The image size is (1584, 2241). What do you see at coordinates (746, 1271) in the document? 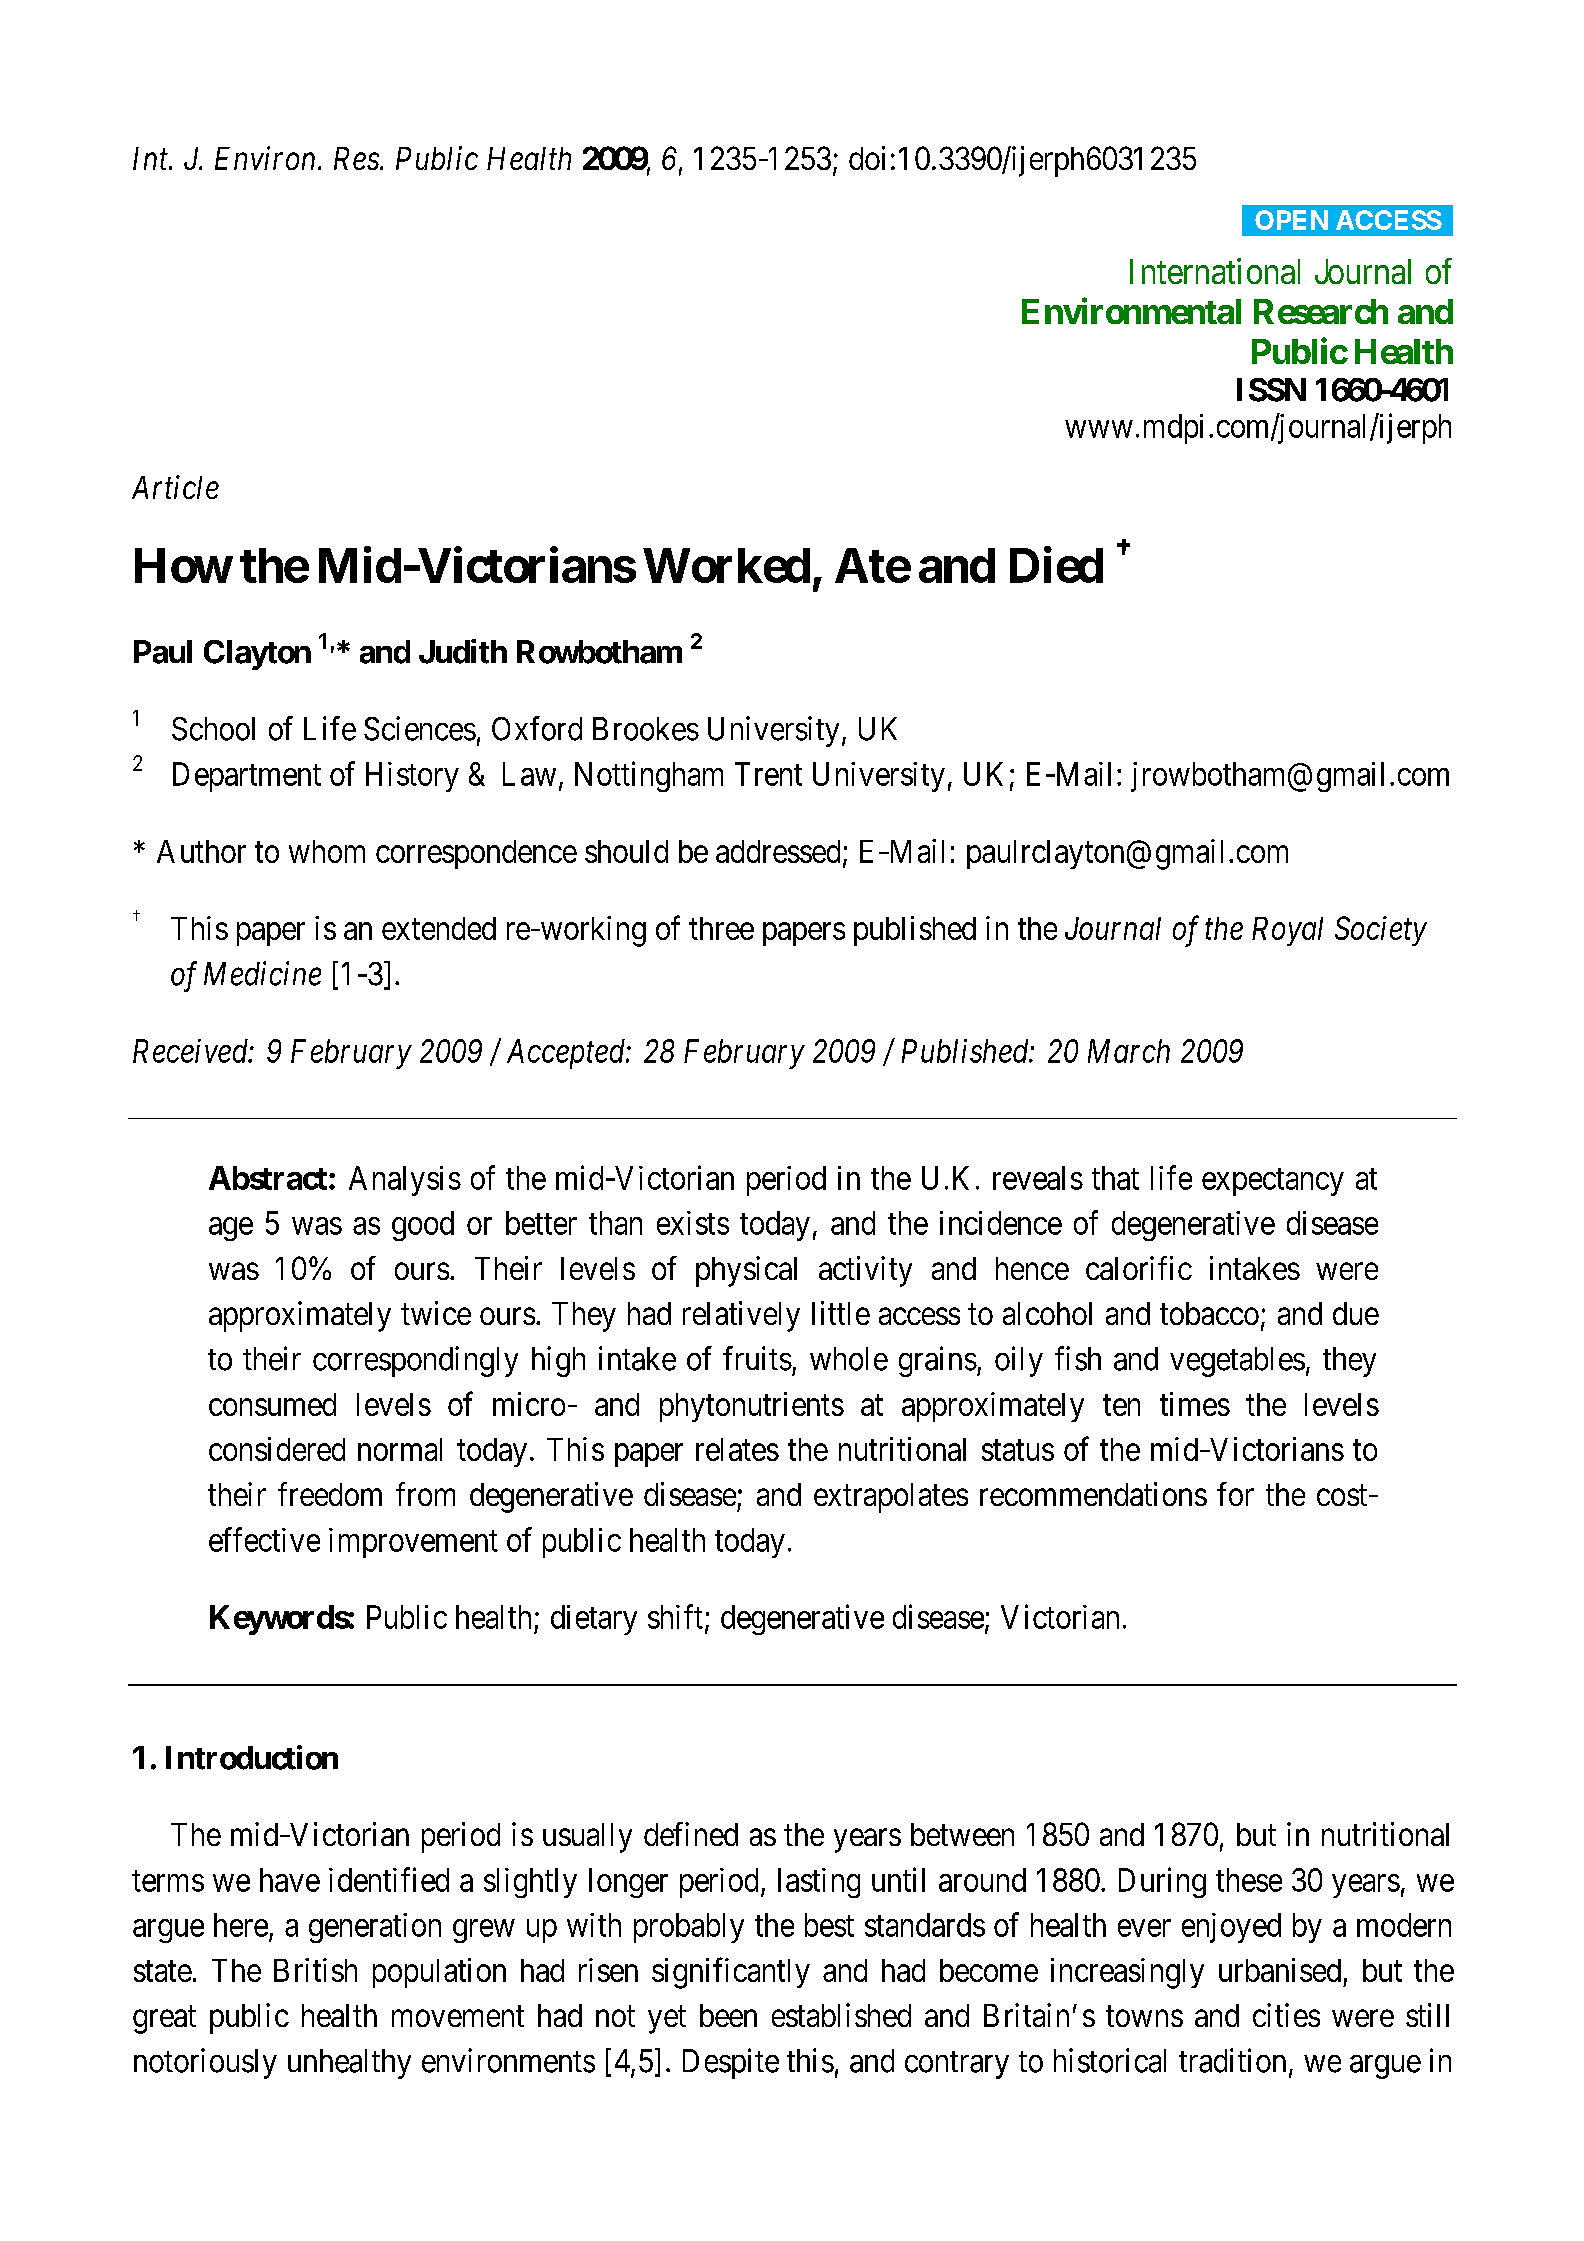
I see `physical` at bounding box center [746, 1271].
